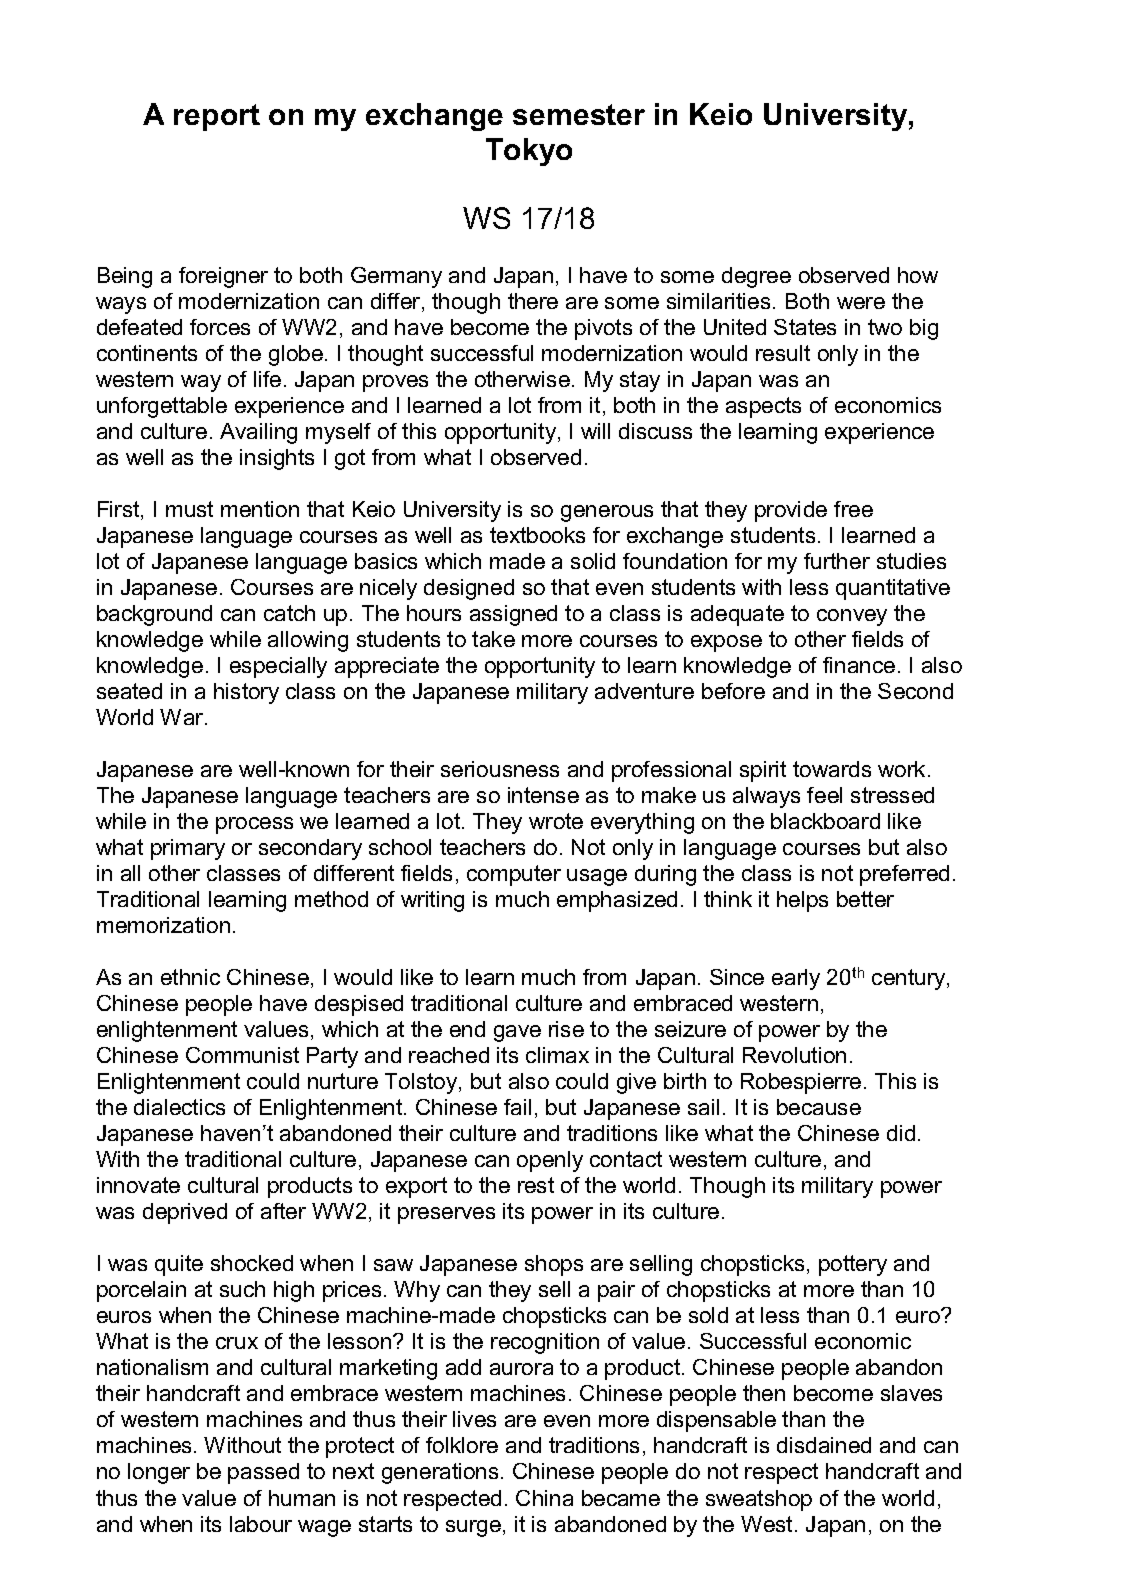  What do you see at coordinates (550, 1161) in the screenshot?
I see `openly` at bounding box center [550, 1161].
